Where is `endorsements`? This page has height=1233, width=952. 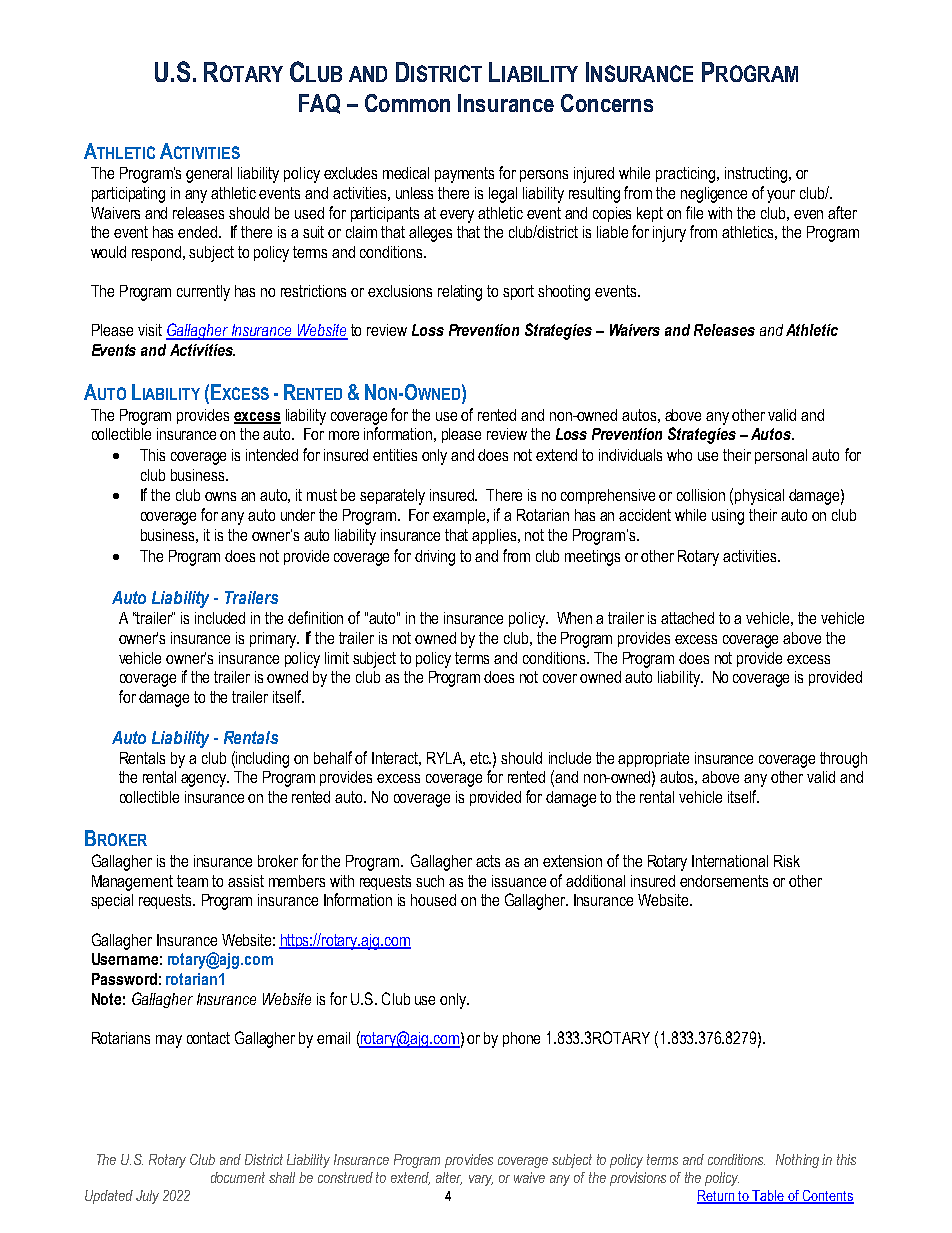
endorsements is located at coordinates (724, 881).
